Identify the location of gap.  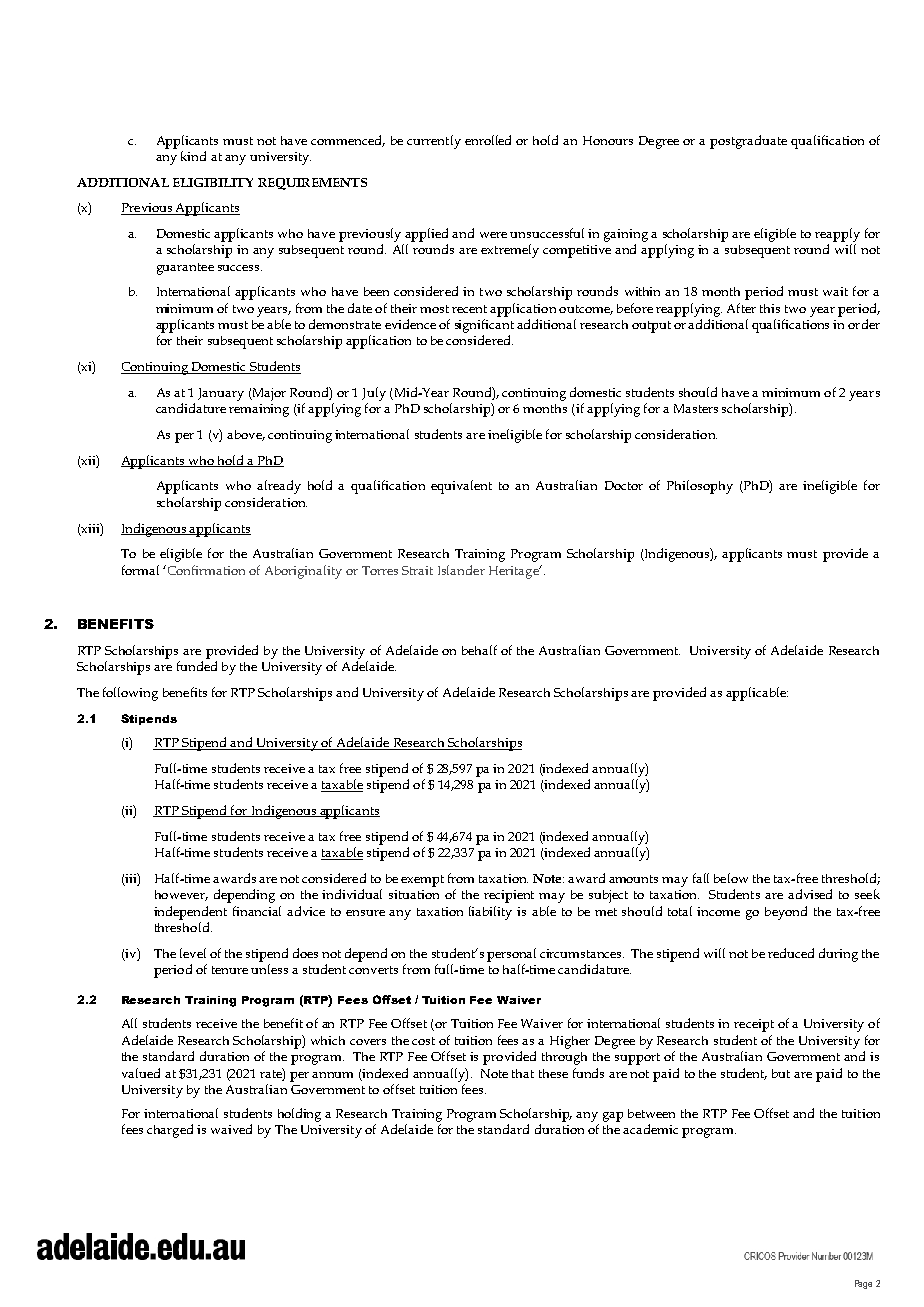
(613, 1117).
